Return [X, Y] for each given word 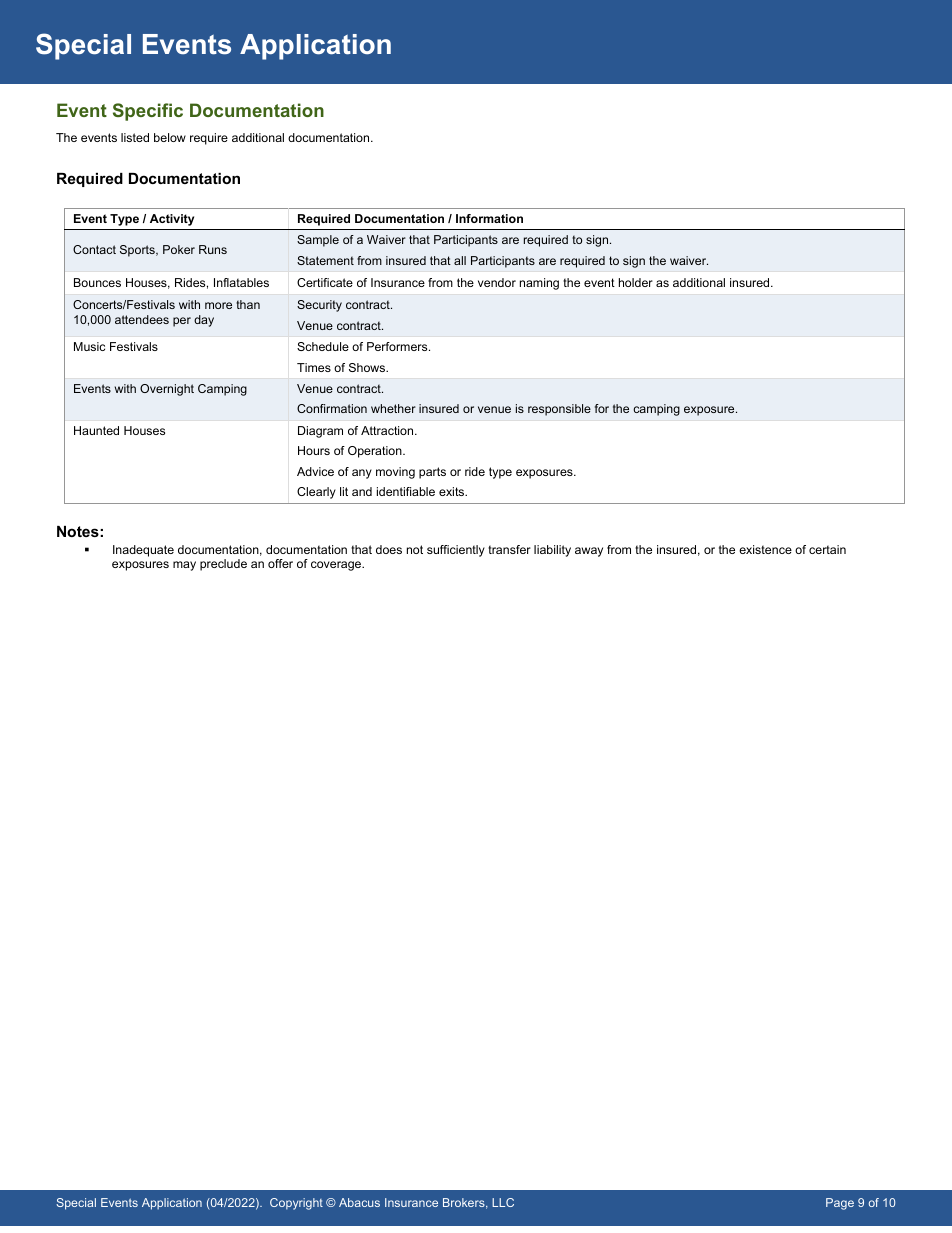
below [170, 137]
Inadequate [143, 551]
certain [827, 549]
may [184, 566]
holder [636, 282]
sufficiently [456, 551]
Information [489, 218]
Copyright [296, 1204]
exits [453, 491]
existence [765, 549]
